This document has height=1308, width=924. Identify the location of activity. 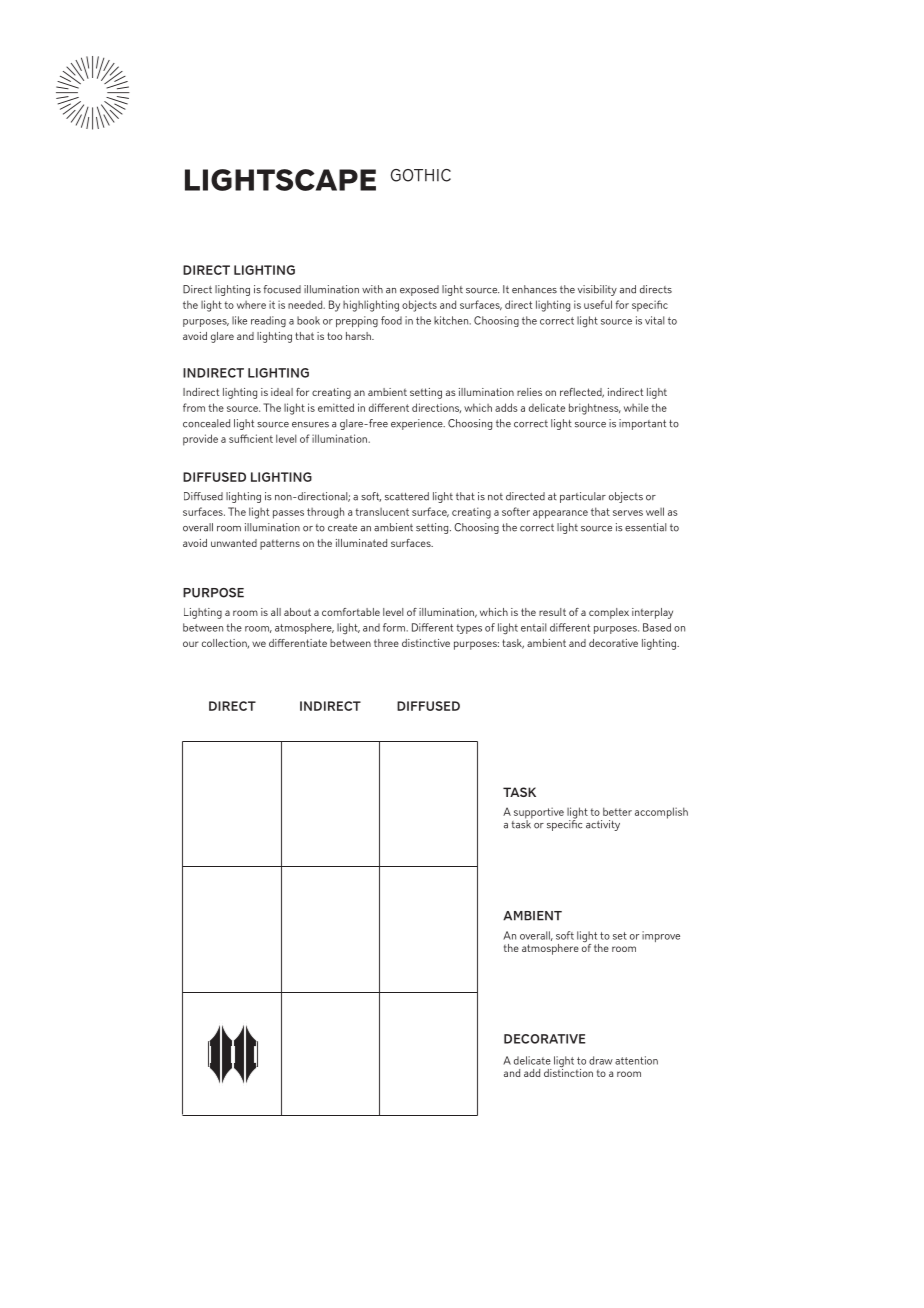
(603, 825).
